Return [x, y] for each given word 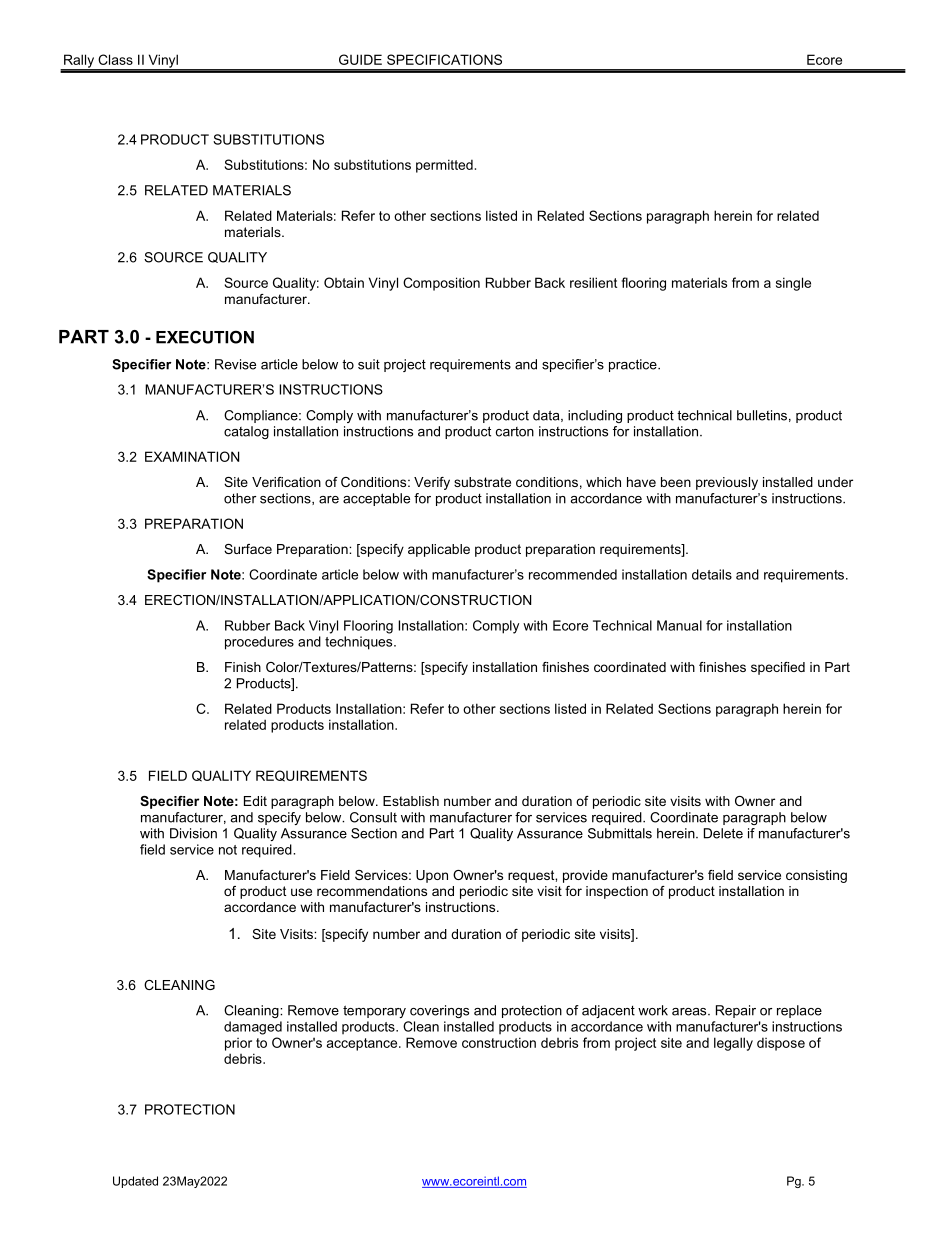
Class [115, 59]
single [793, 284]
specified [778, 668]
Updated [135, 1182]
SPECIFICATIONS [444, 59]
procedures [259, 643]
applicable [439, 550]
